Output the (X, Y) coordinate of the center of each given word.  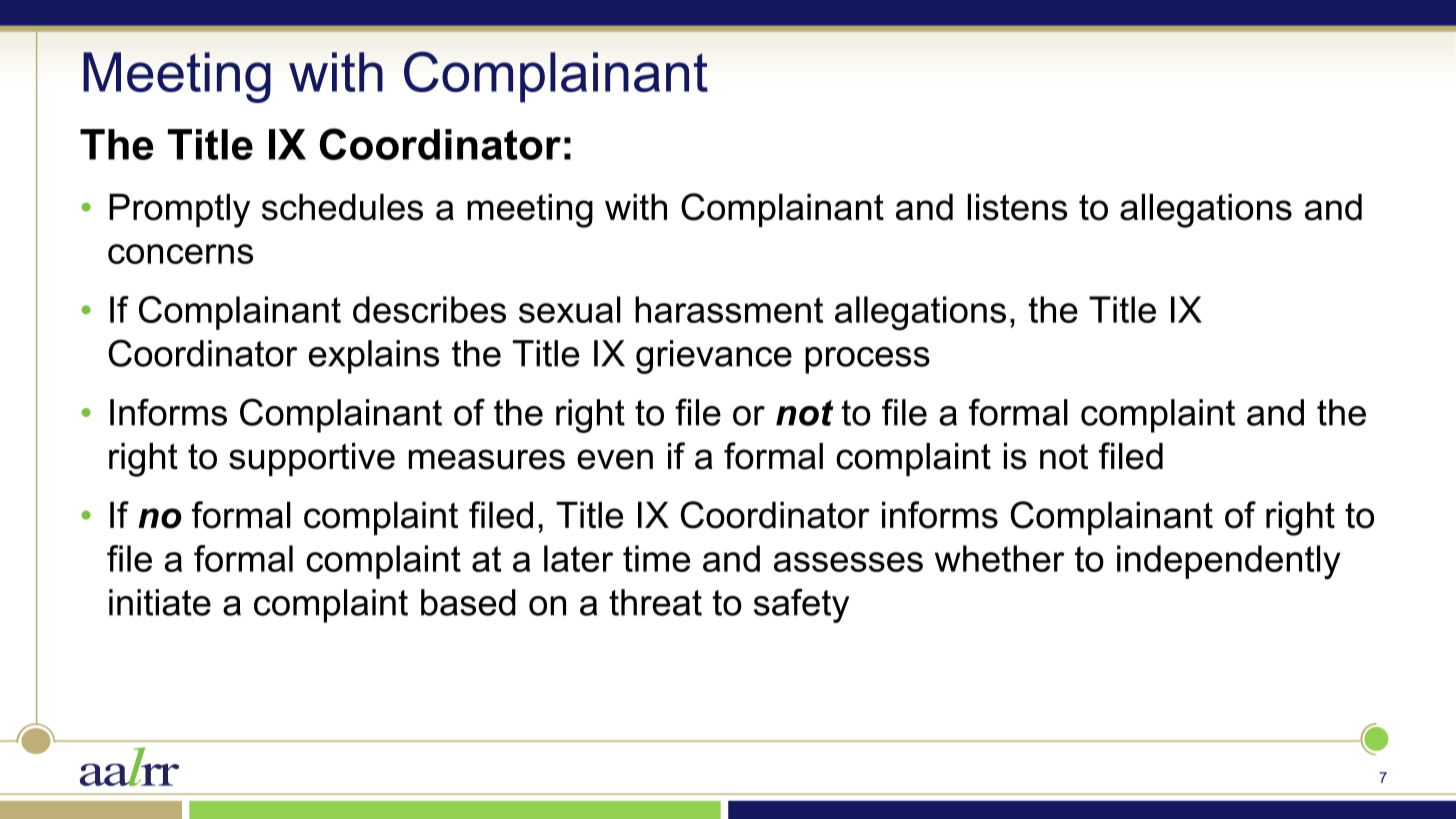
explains (374, 357)
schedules (342, 207)
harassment (729, 309)
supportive (312, 459)
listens (1017, 207)
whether (1000, 558)
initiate (160, 602)
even (615, 459)
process (867, 360)
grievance (714, 357)
